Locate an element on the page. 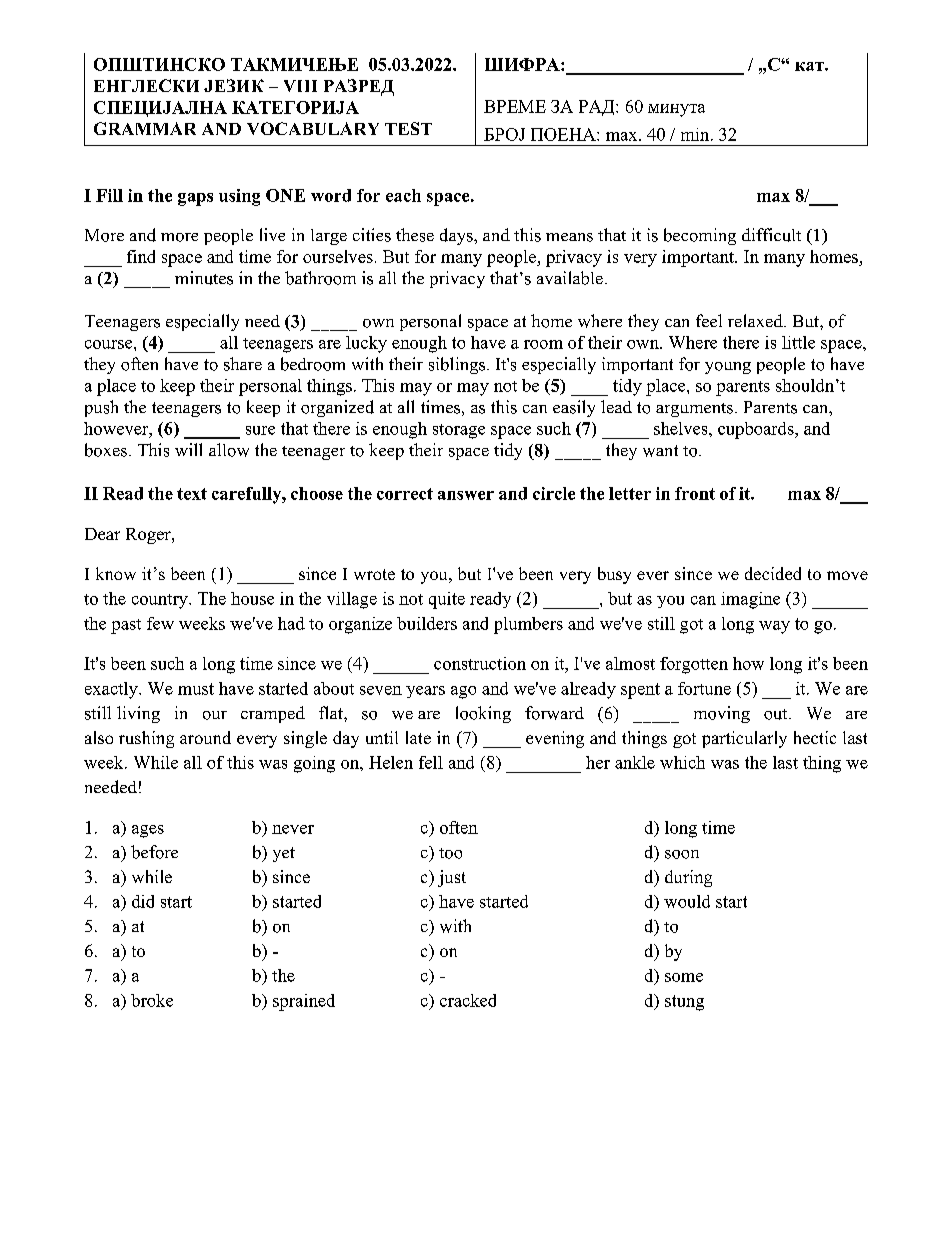  TEST is located at coordinates (408, 128).
